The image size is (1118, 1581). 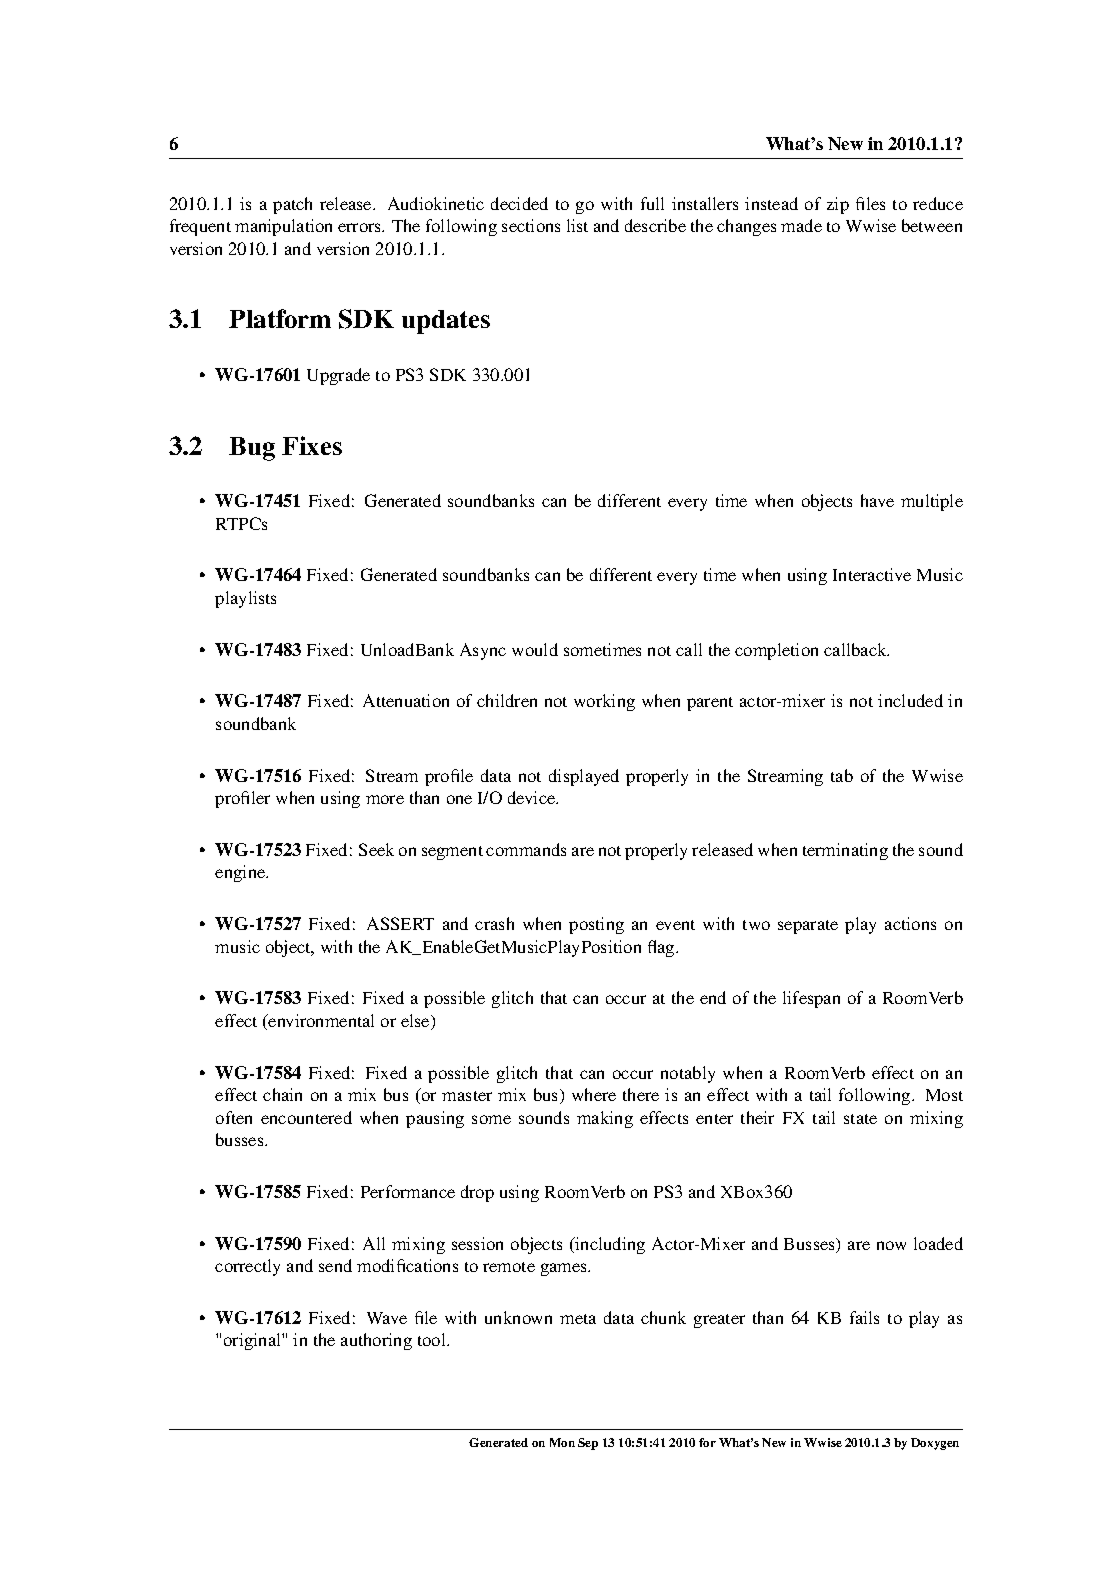 I want to click on engine, so click(x=241, y=873).
